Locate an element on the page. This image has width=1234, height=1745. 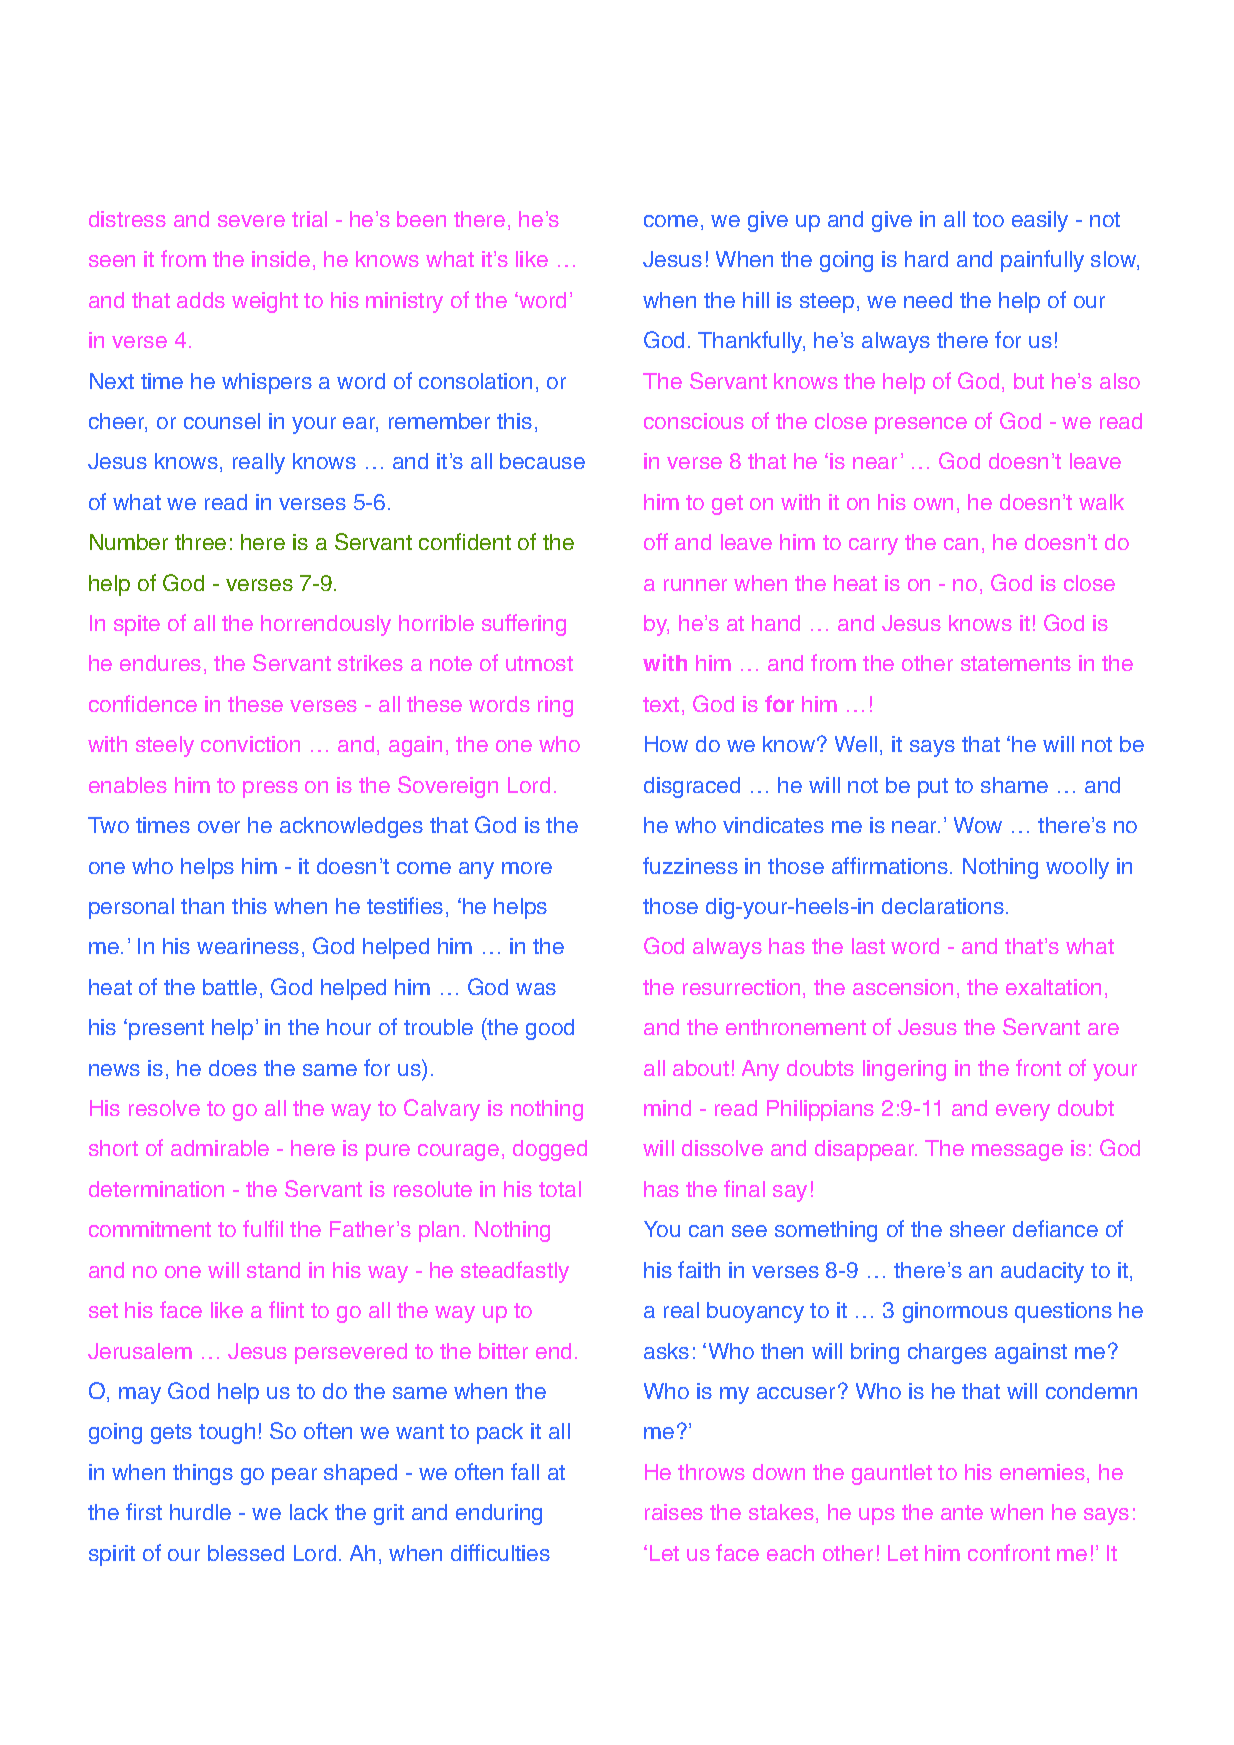
declarations is located at coordinates (943, 906).
